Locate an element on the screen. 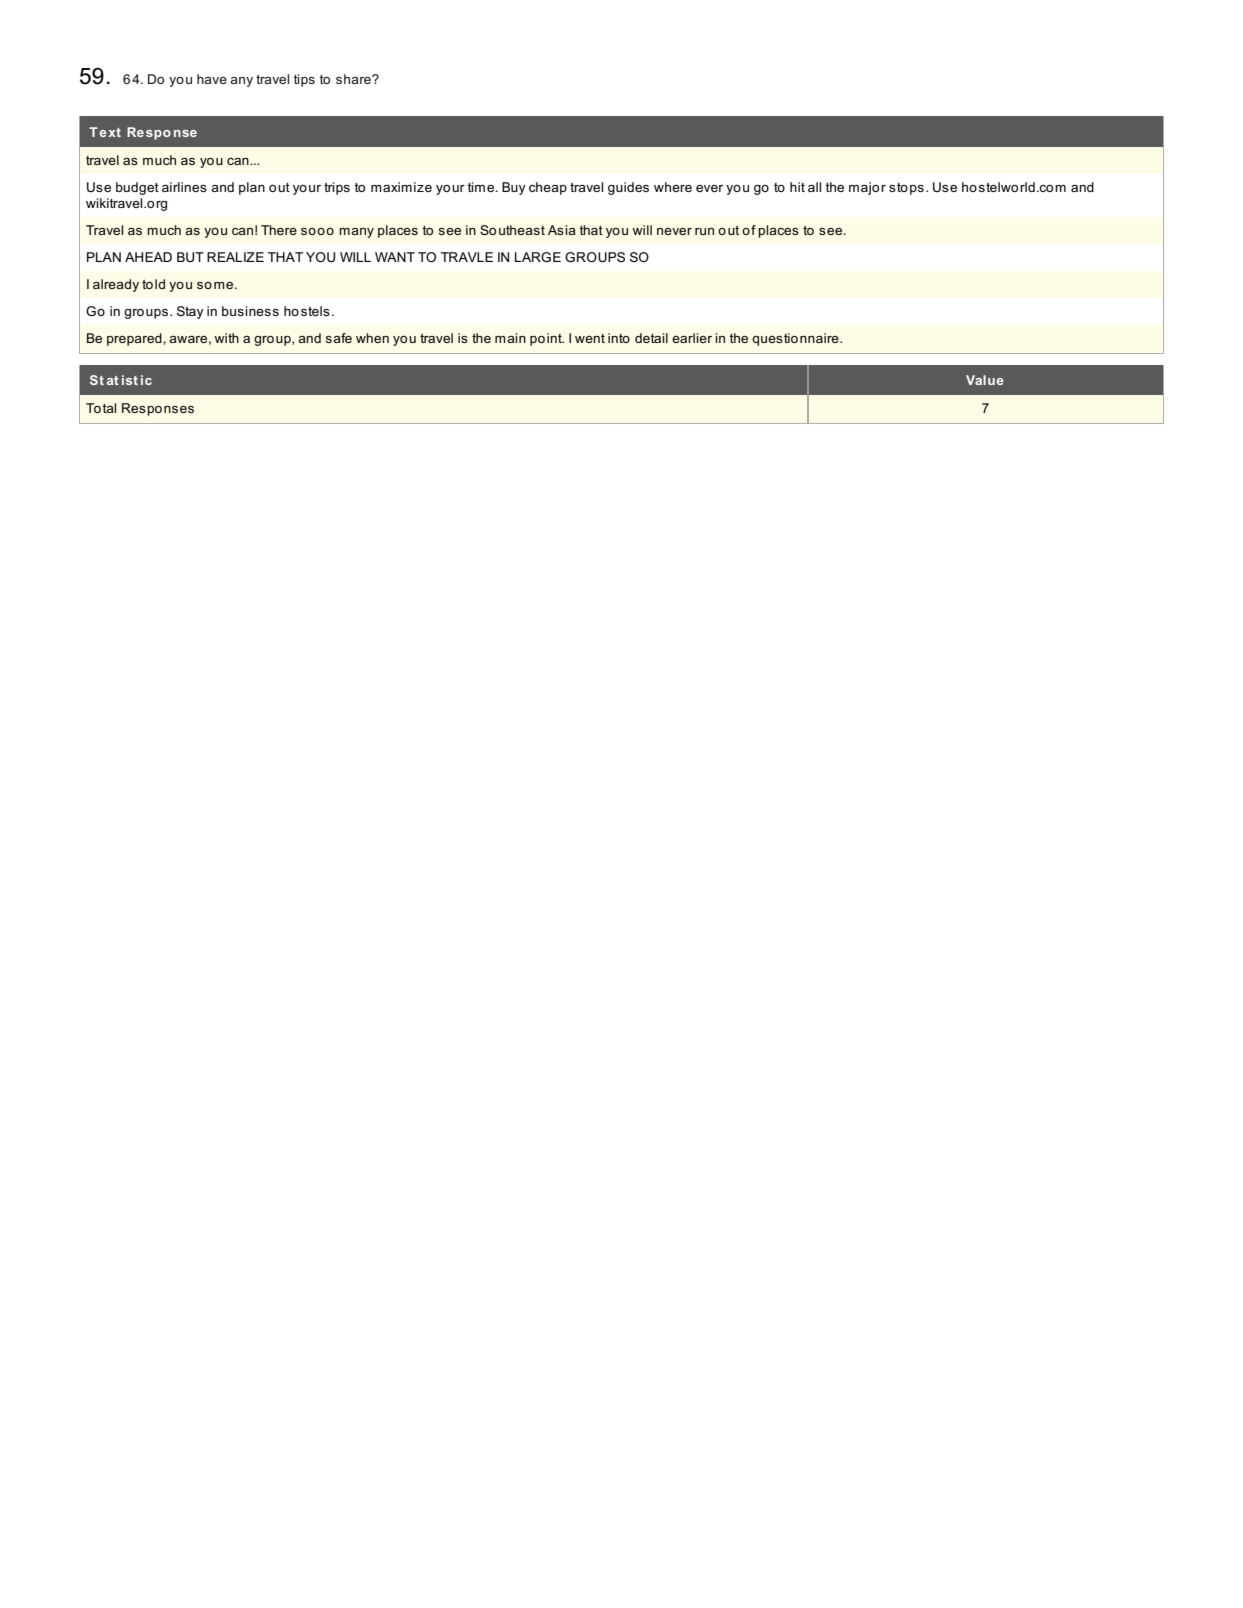  share is located at coordinates (354, 79).
